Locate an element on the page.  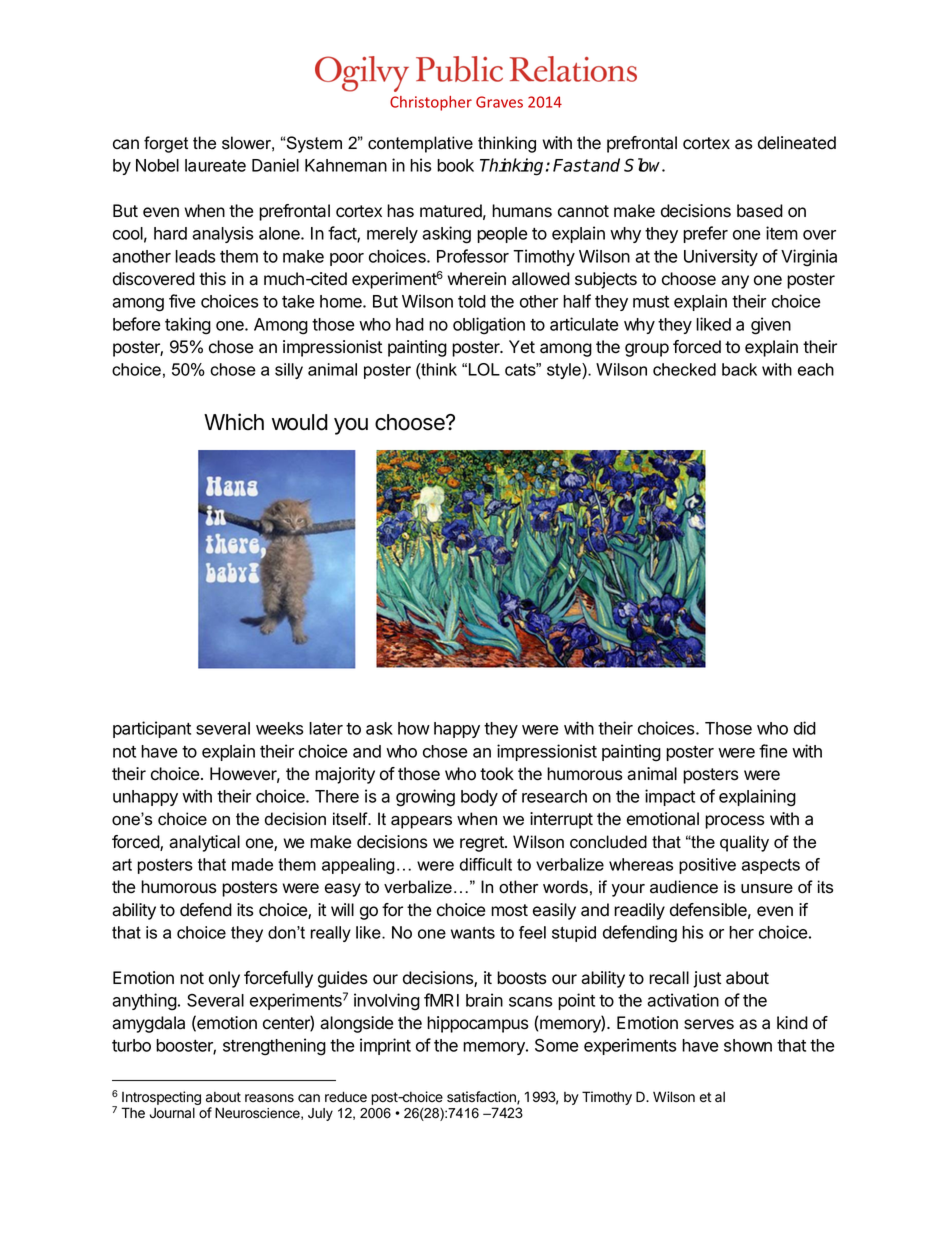
hippocampus is located at coordinates (478, 1024).
